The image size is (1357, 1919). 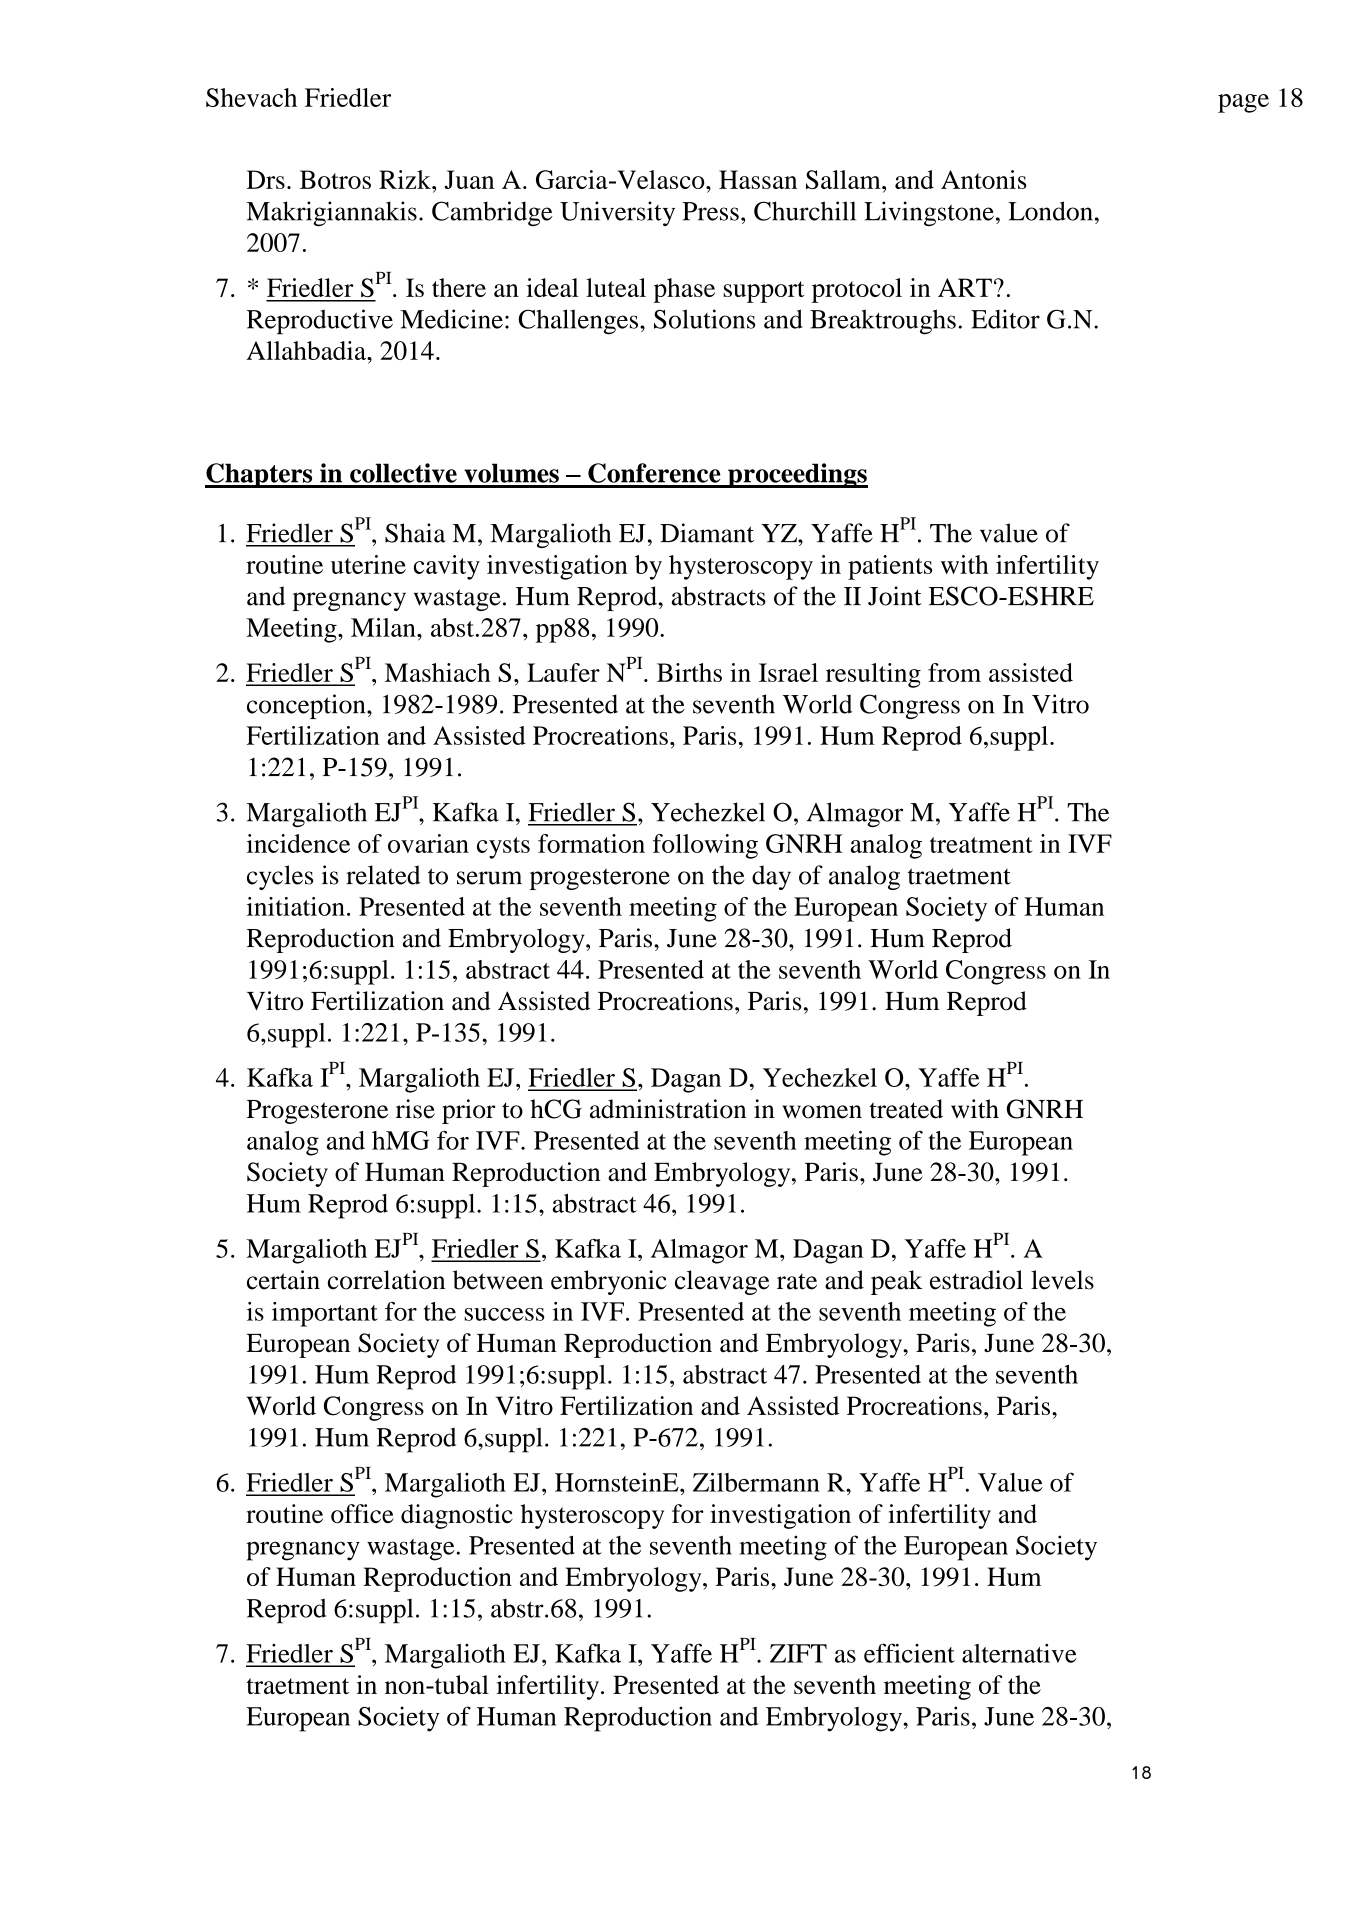 I want to click on rise, so click(x=415, y=1109).
